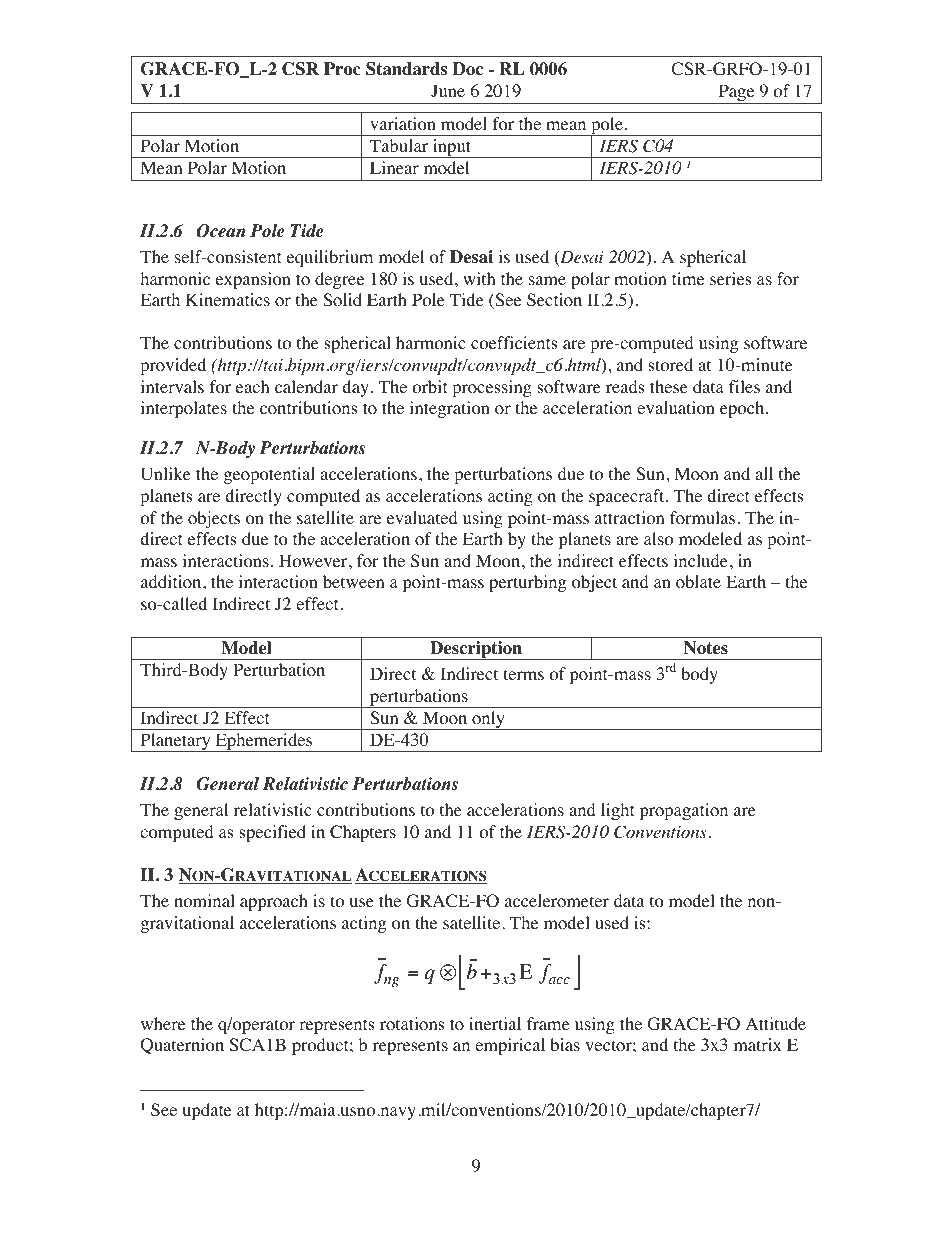  I want to click on Ocean, so click(220, 231).
